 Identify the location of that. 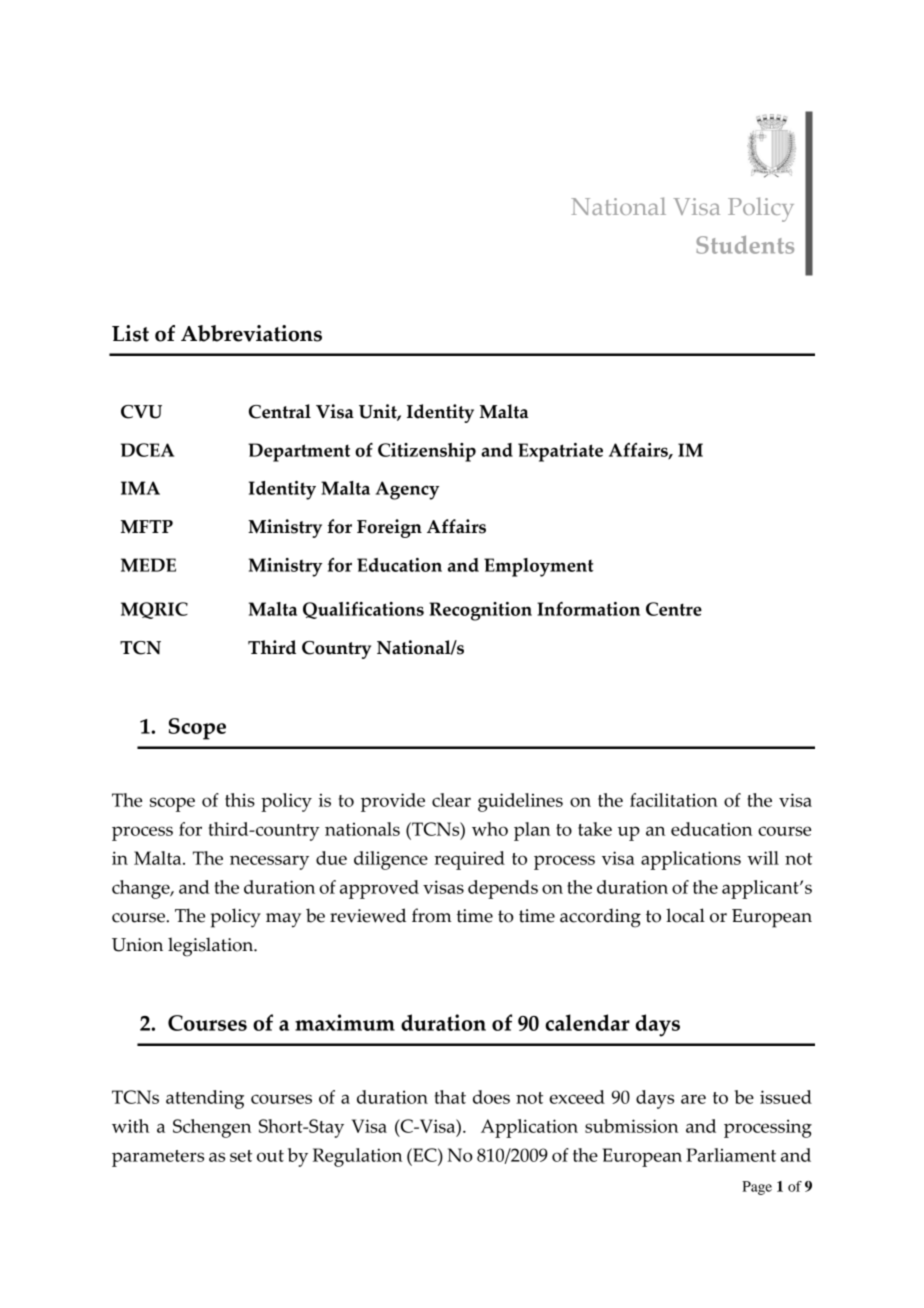
(450, 1097).
